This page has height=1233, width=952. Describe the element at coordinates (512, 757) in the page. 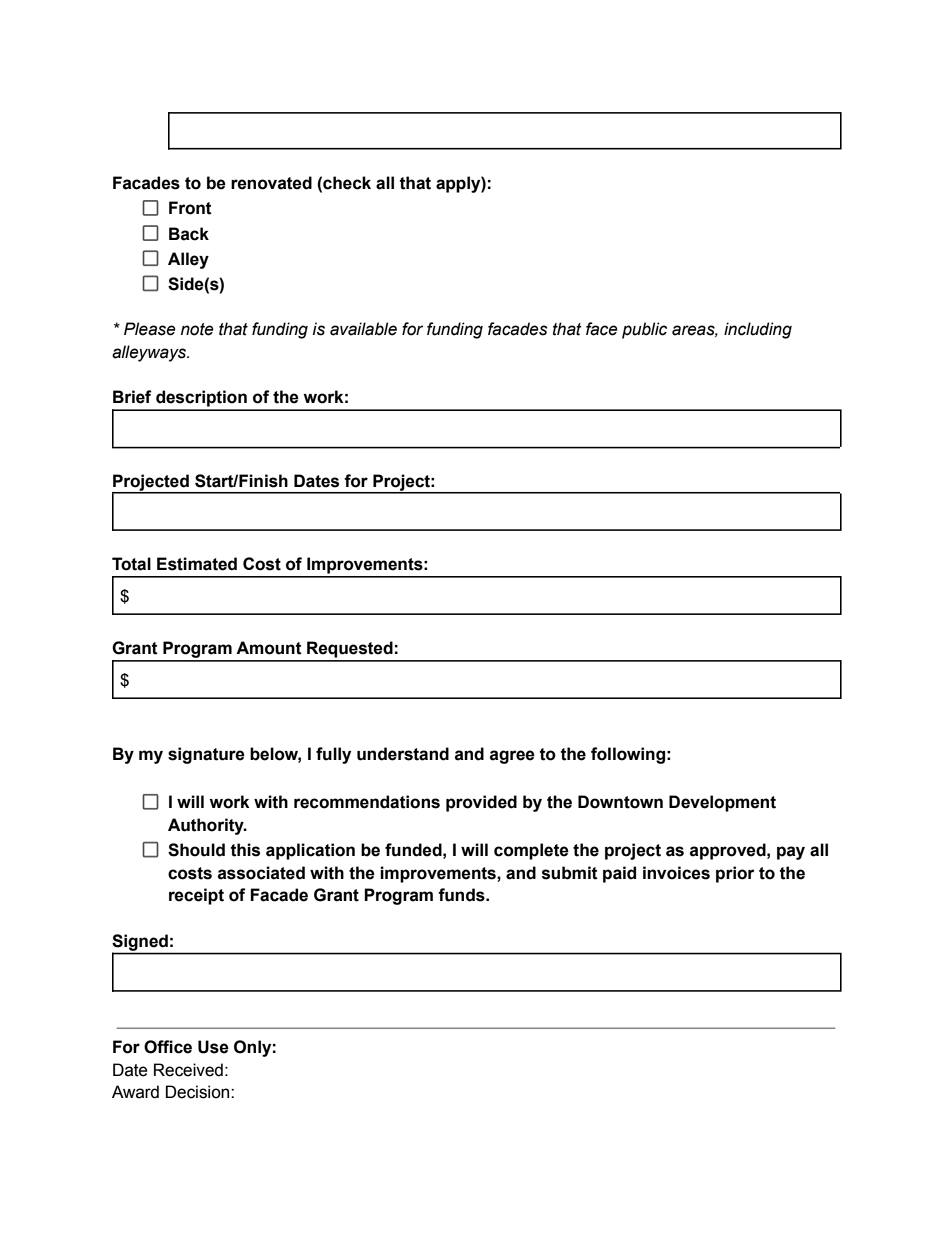

I see `agree` at that location.
